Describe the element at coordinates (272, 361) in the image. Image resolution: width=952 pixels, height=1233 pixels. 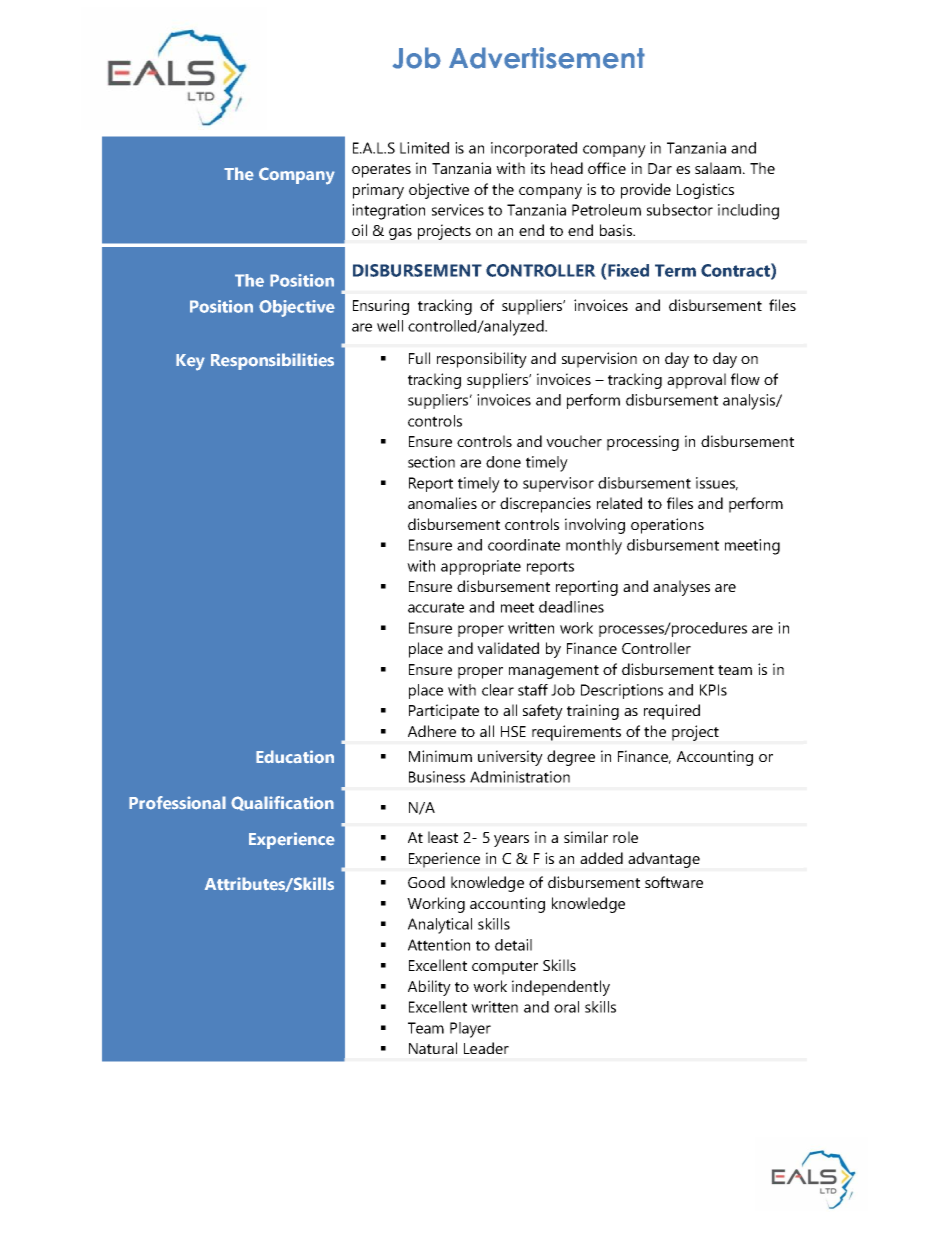
I see `Responsibilities` at that location.
